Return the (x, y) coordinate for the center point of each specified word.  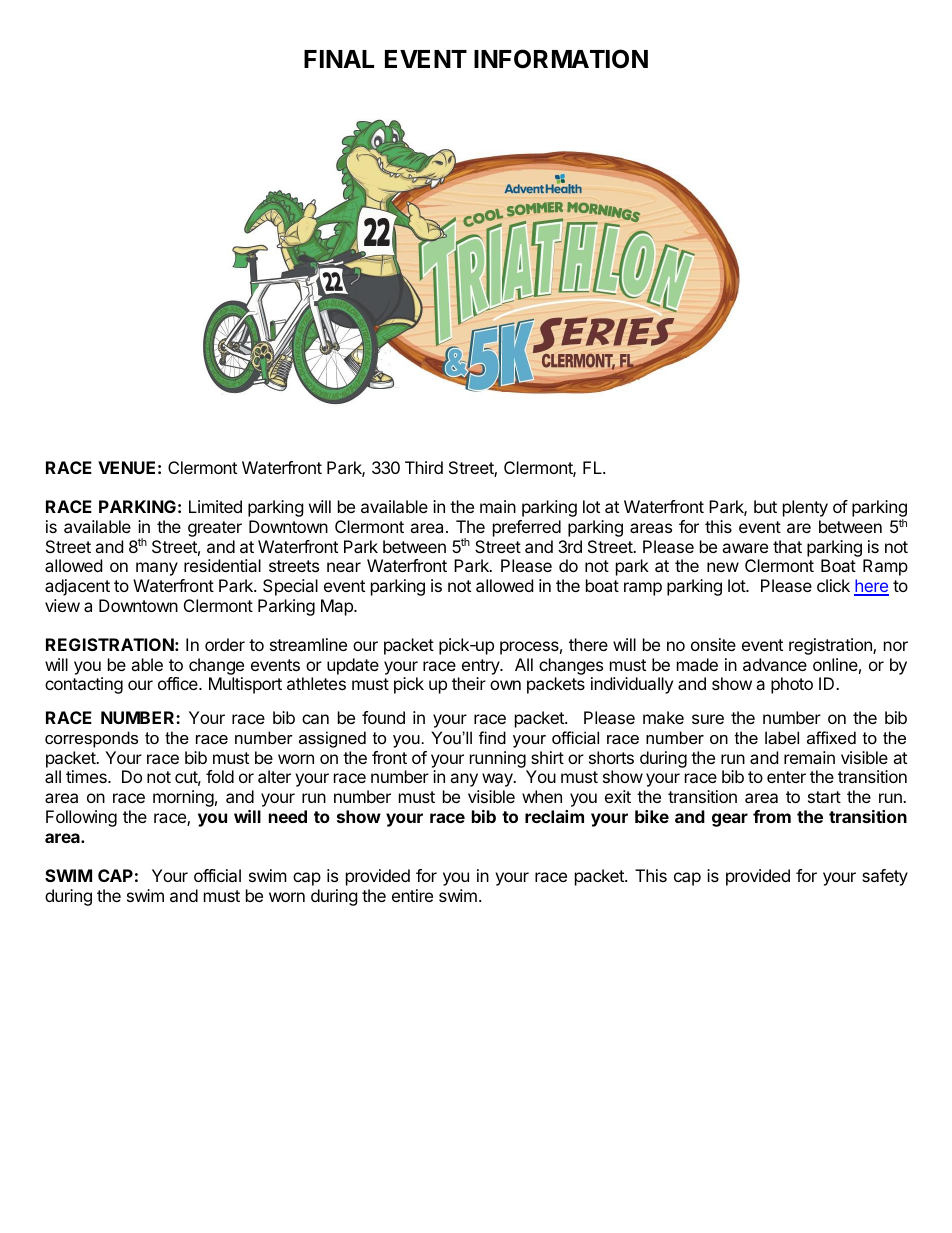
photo (792, 685)
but (765, 506)
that (787, 546)
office (179, 683)
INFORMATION (561, 59)
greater (215, 529)
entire (412, 895)
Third (424, 467)
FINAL (339, 59)
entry (482, 667)
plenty (805, 508)
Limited (215, 506)
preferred (527, 528)
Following (81, 818)
